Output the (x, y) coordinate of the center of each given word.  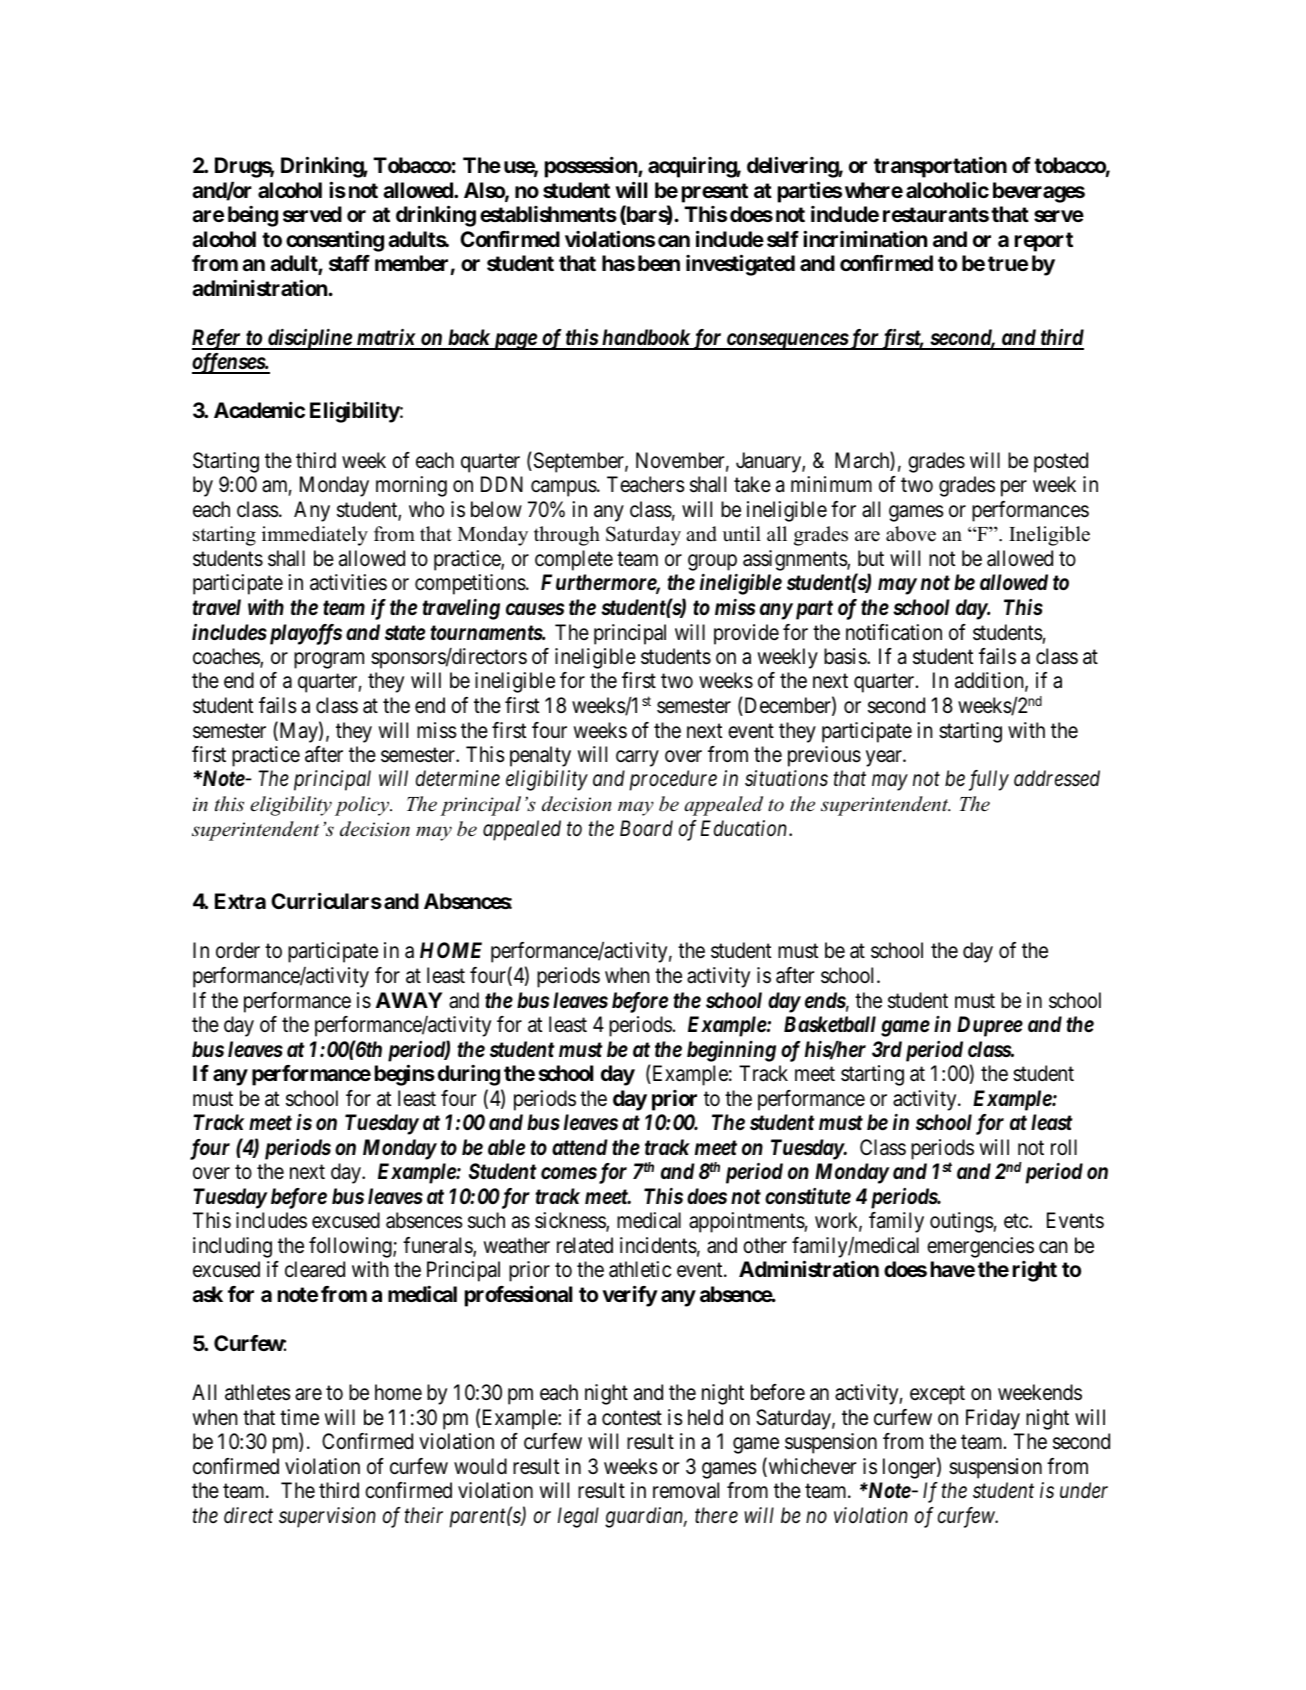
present (715, 193)
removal (686, 1490)
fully (989, 780)
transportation (940, 167)
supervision (327, 1517)
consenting (335, 241)
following (351, 1247)
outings (962, 1222)
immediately (315, 536)
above (911, 534)
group (712, 562)
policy (363, 806)
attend (580, 1147)
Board (646, 828)
